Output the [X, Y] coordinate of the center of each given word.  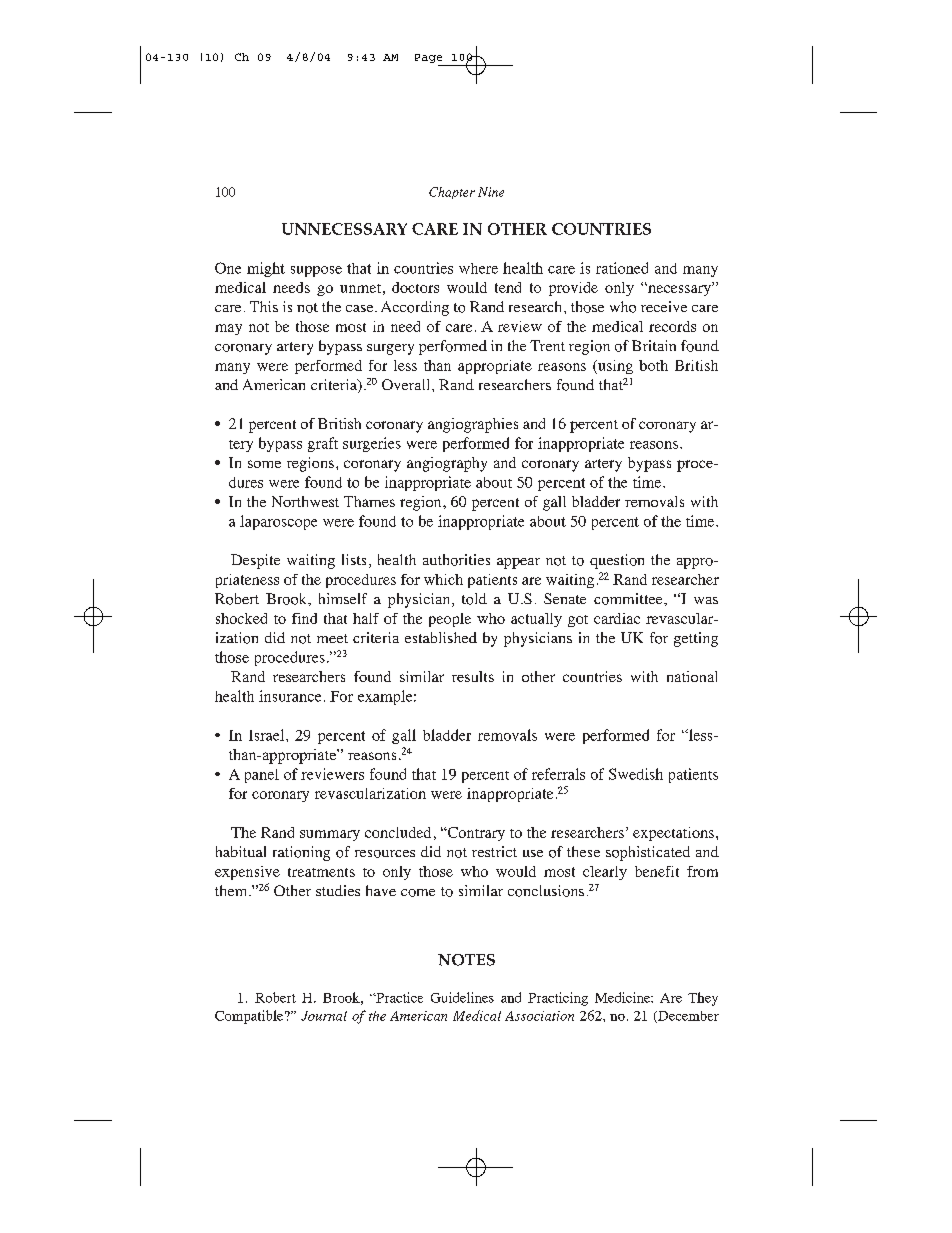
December [687, 1017]
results [473, 676]
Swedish [636, 774]
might [266, 269]
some [264, 464]
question [617, 561]
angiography [447, 464]
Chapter [452, 193]
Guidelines [462, 997]
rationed [622, 268]
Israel [268, 735]
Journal [324, 1016]
